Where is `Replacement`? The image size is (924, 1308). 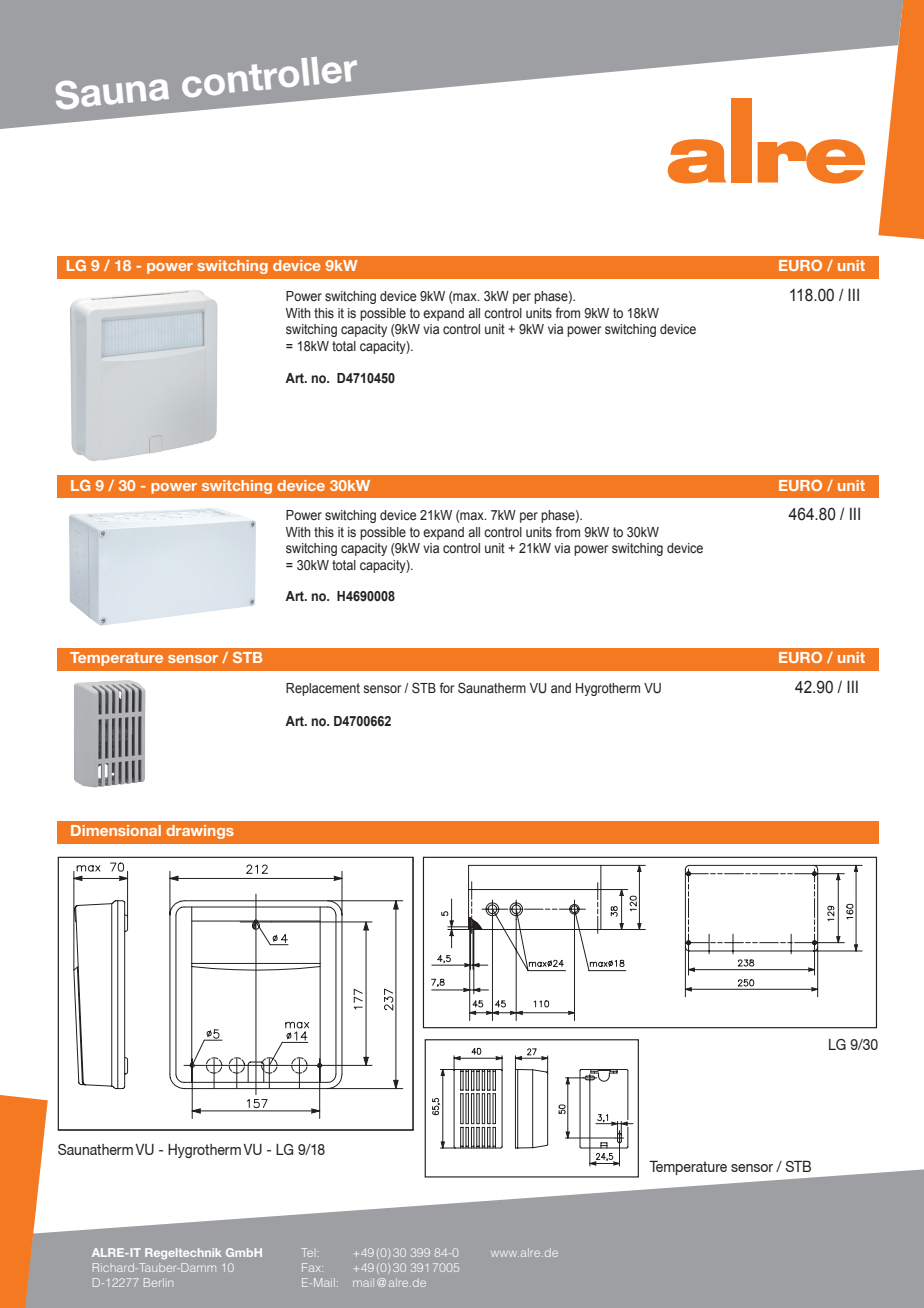
Replacement is located at coordinates (323, 689).
